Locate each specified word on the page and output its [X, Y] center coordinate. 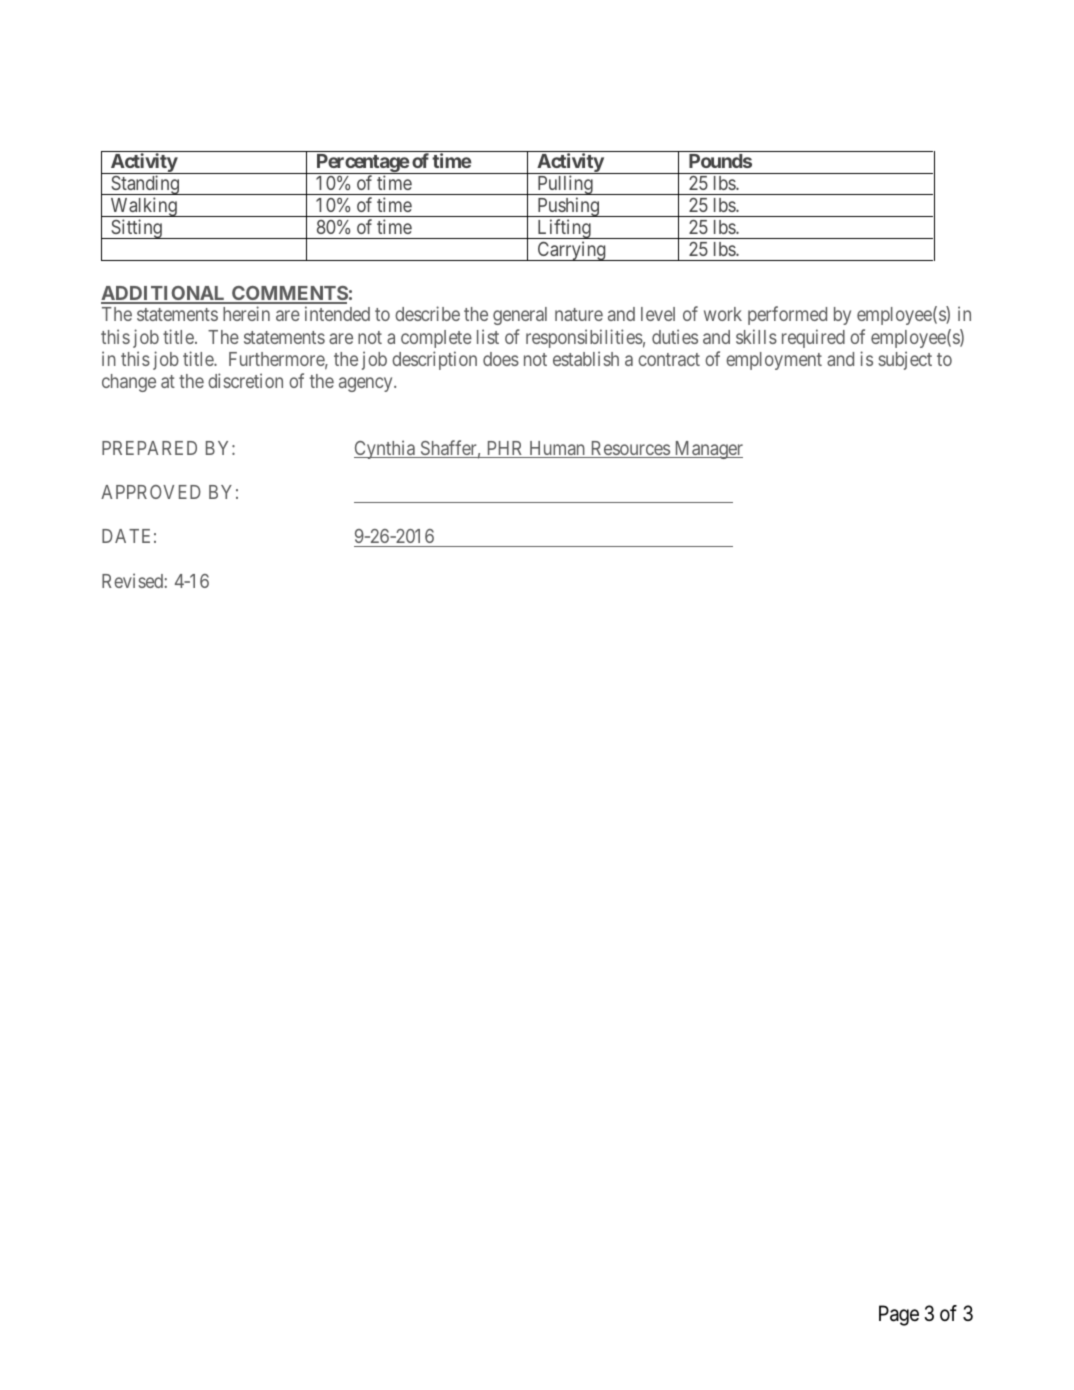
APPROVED [151, 492]
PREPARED [149, 448]
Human [557, 449]
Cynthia [386, 449]
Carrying [571, 251]
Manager [707, 450]
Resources [629, 449]
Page [899, 1315]
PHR [505, 449]
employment [774, 361]
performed [787, 315]
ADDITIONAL [165, 294]
